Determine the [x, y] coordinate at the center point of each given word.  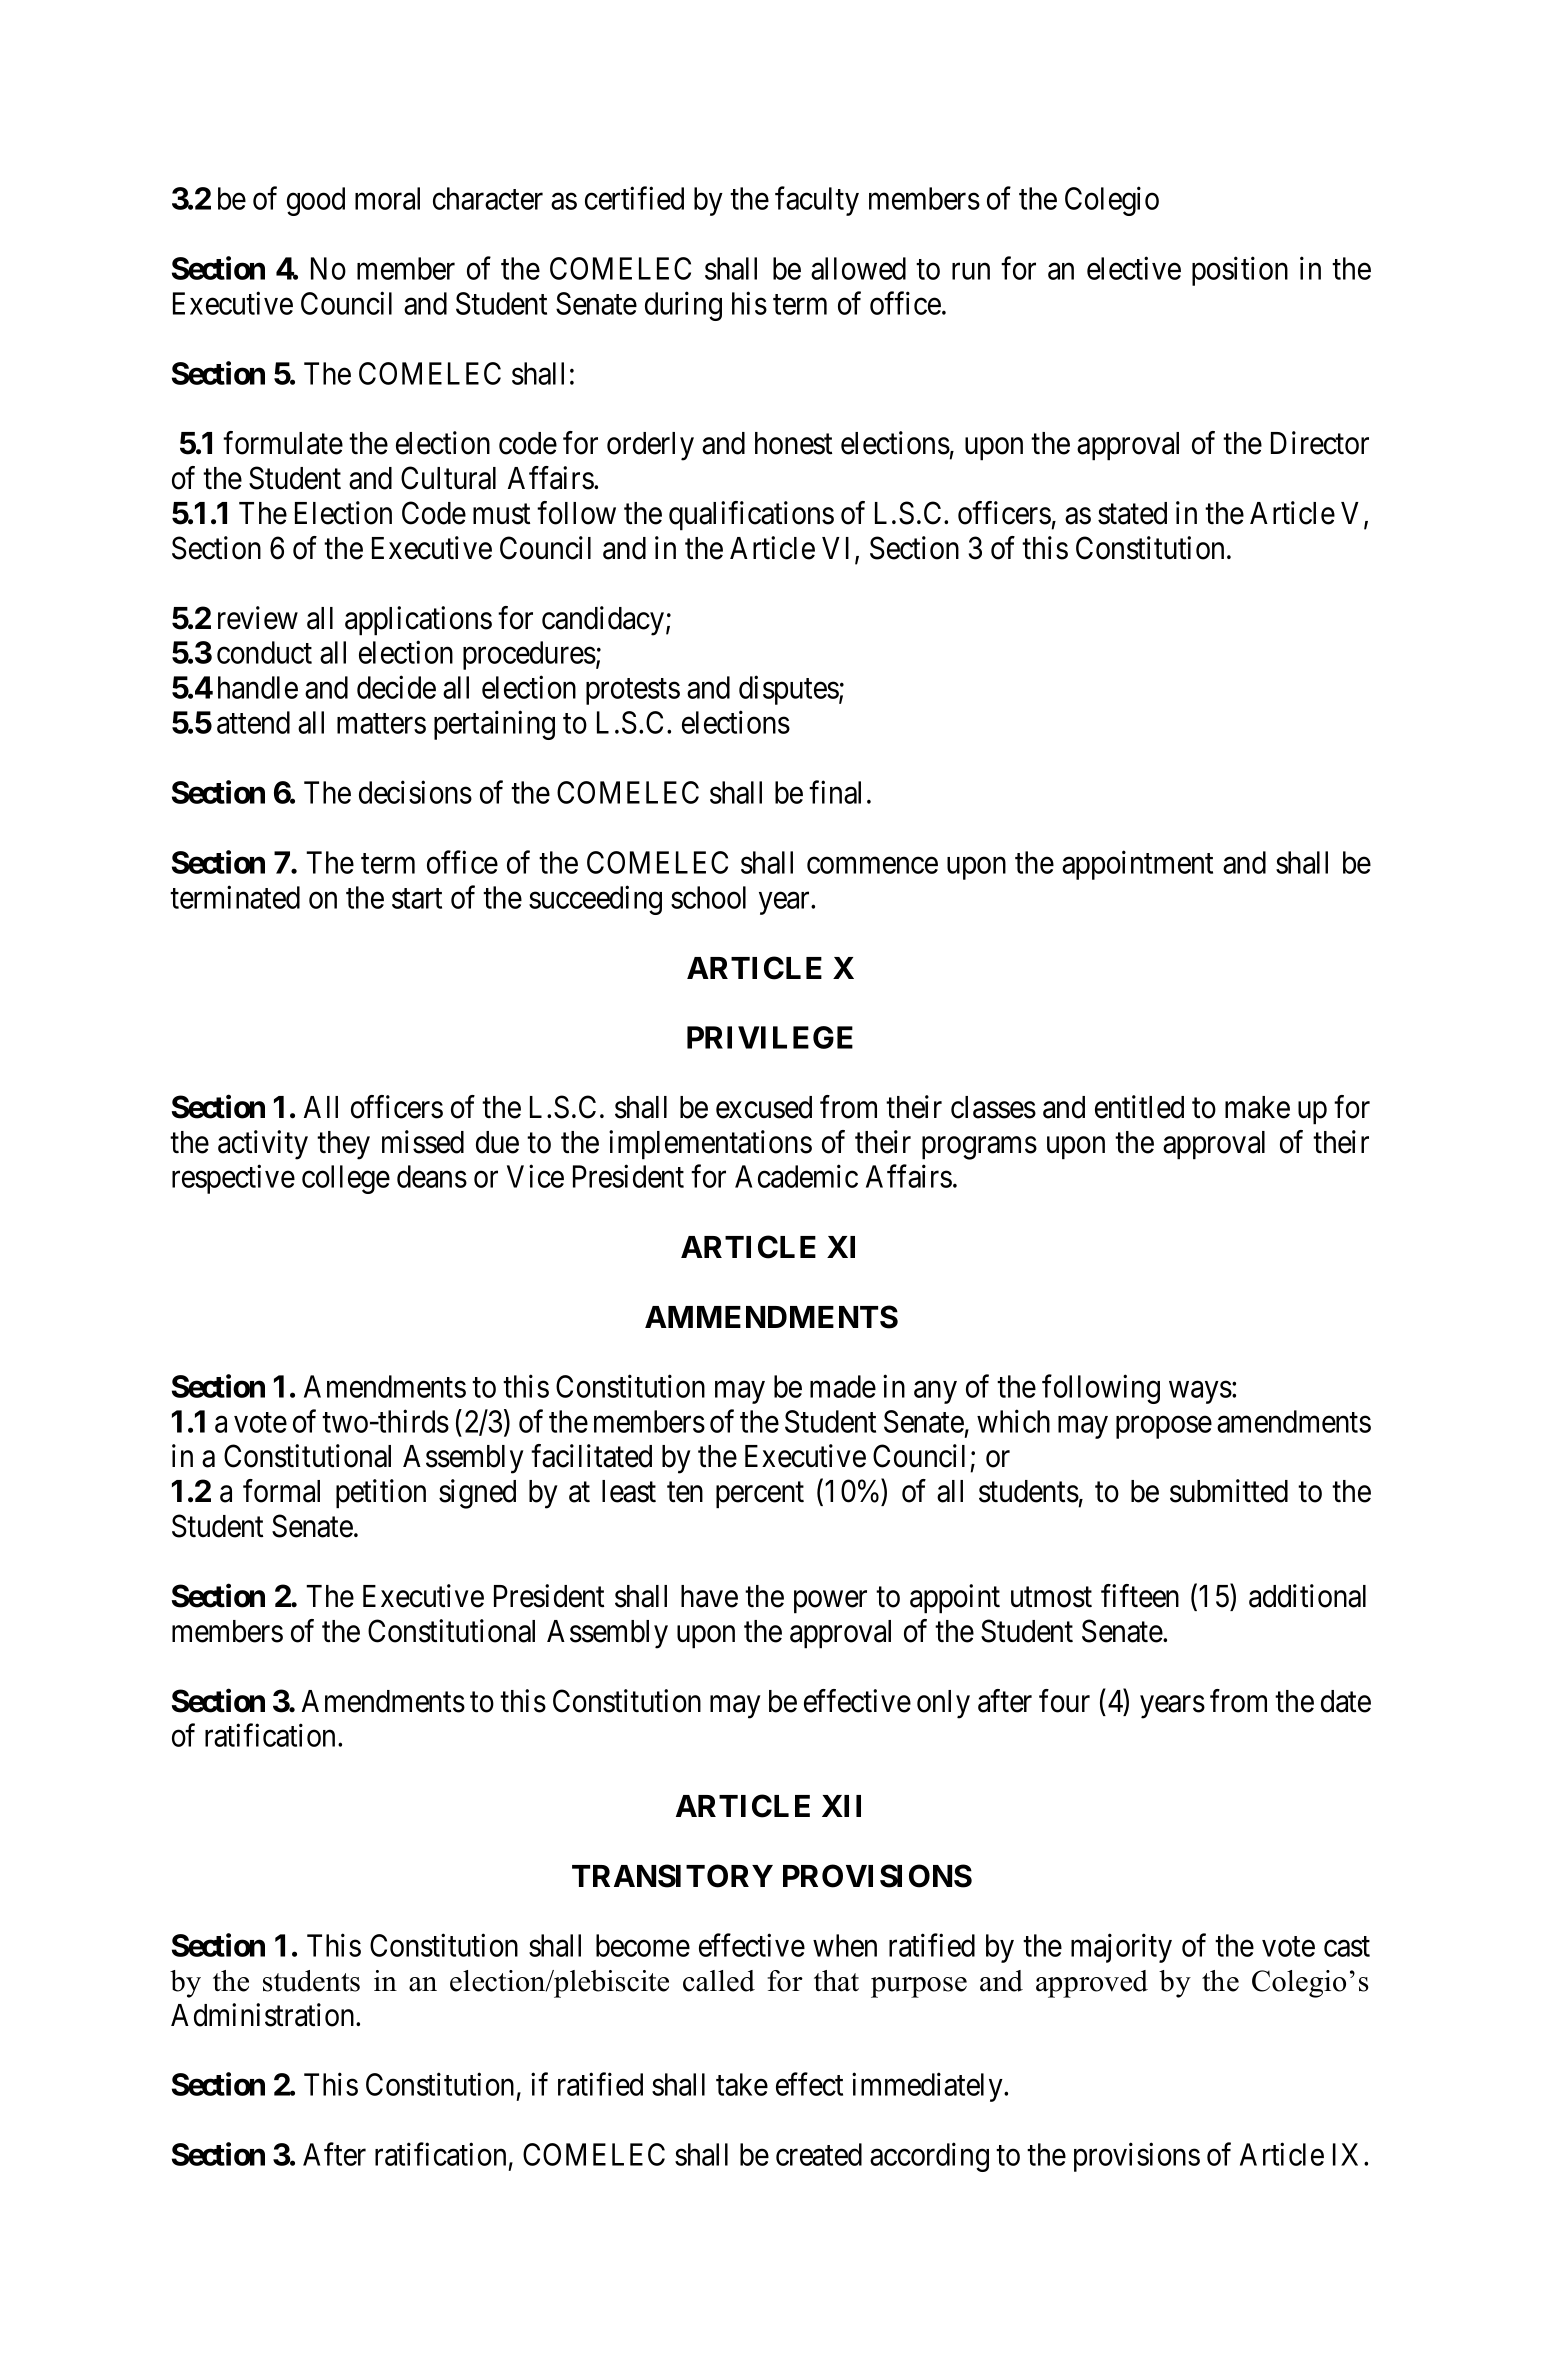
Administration [264, 2015]
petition [381, 1494]
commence [872, 865]
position [1240, 271]
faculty [817, 201]
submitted [1229, 1491]
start [417, 898]
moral [387, 198]
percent [760, 1495]
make [1257, 1107]
